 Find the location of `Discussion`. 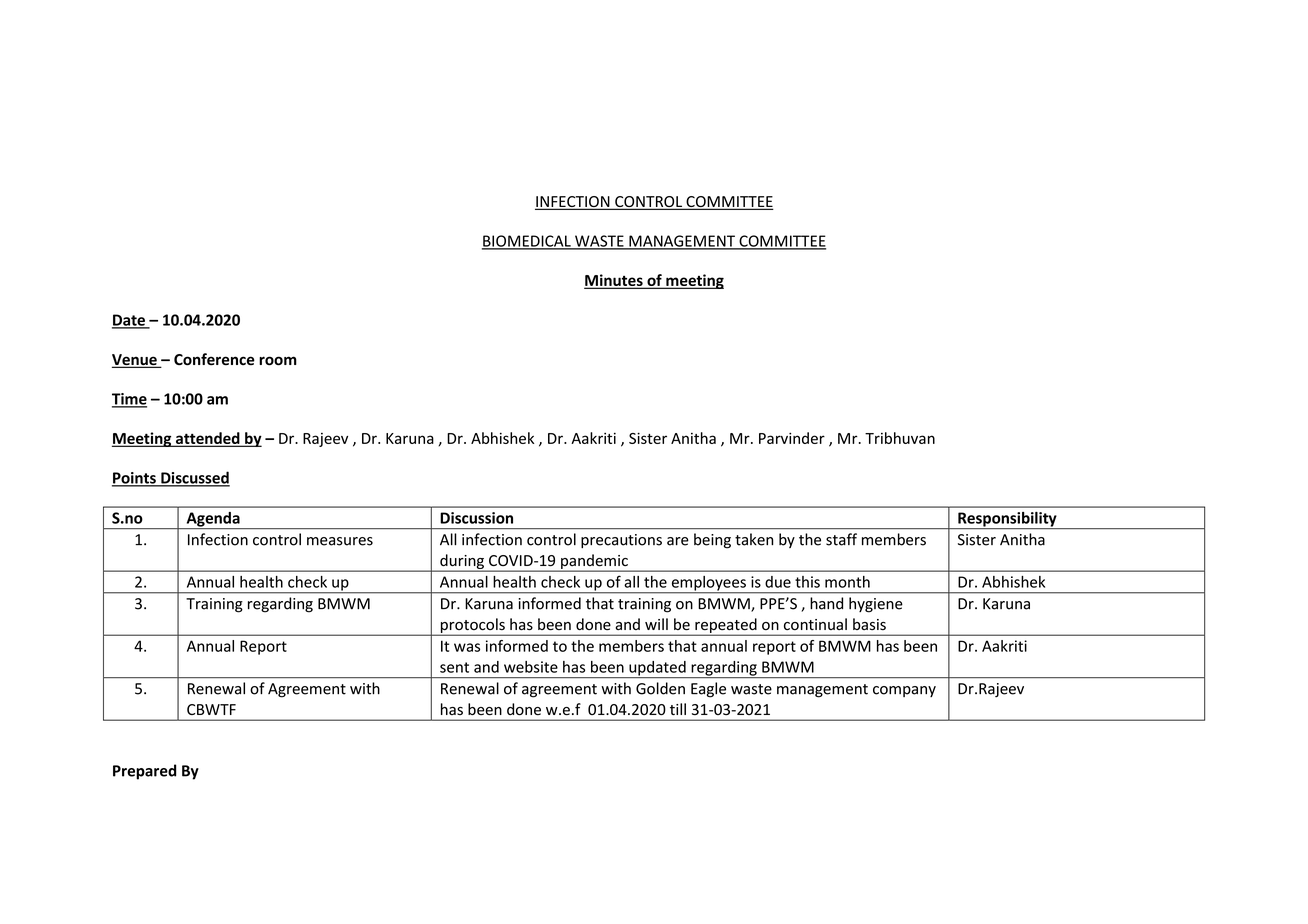

Discussion is located at coordinates (476, 518).
